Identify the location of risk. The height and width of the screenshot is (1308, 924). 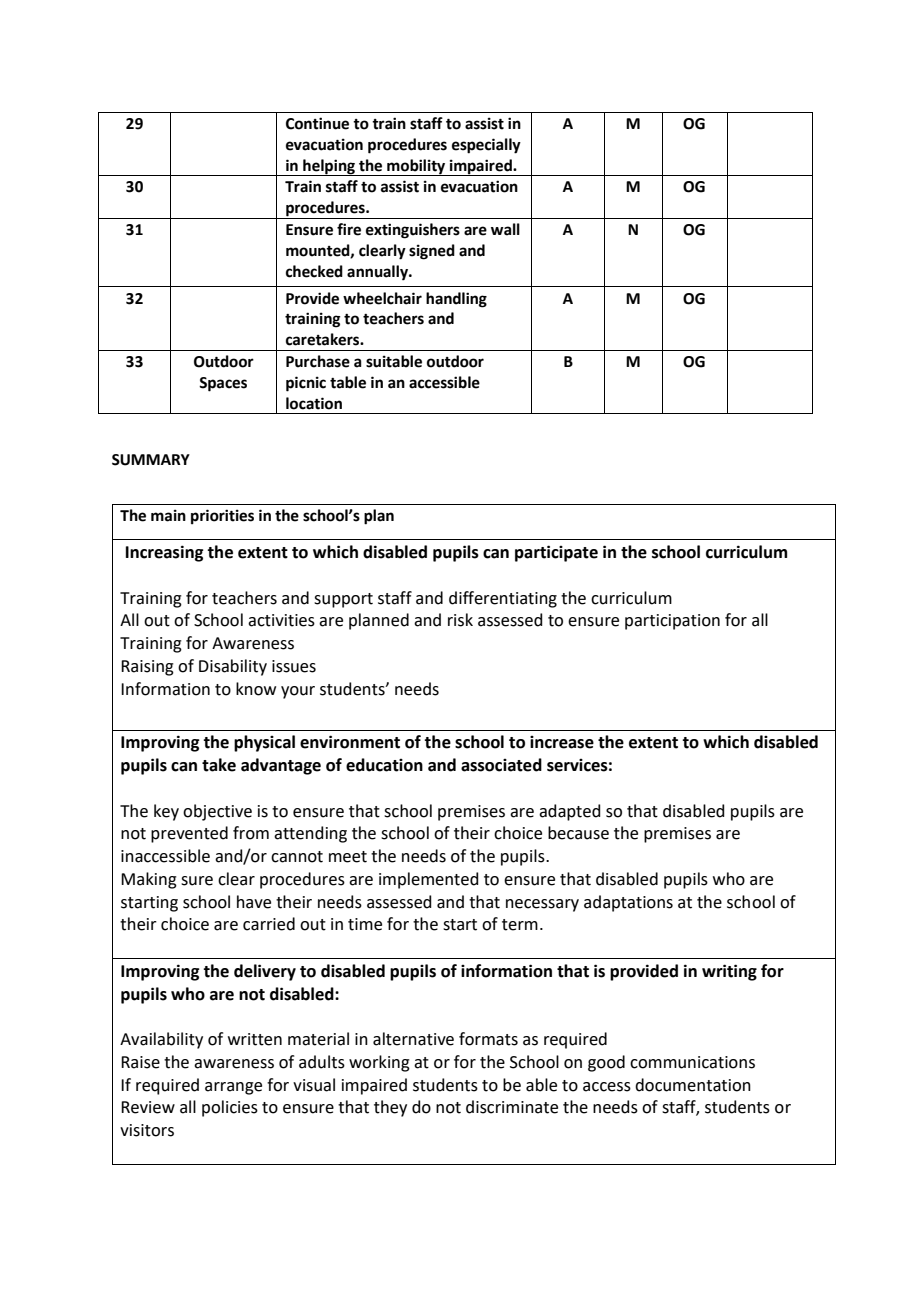
(460, 620).
